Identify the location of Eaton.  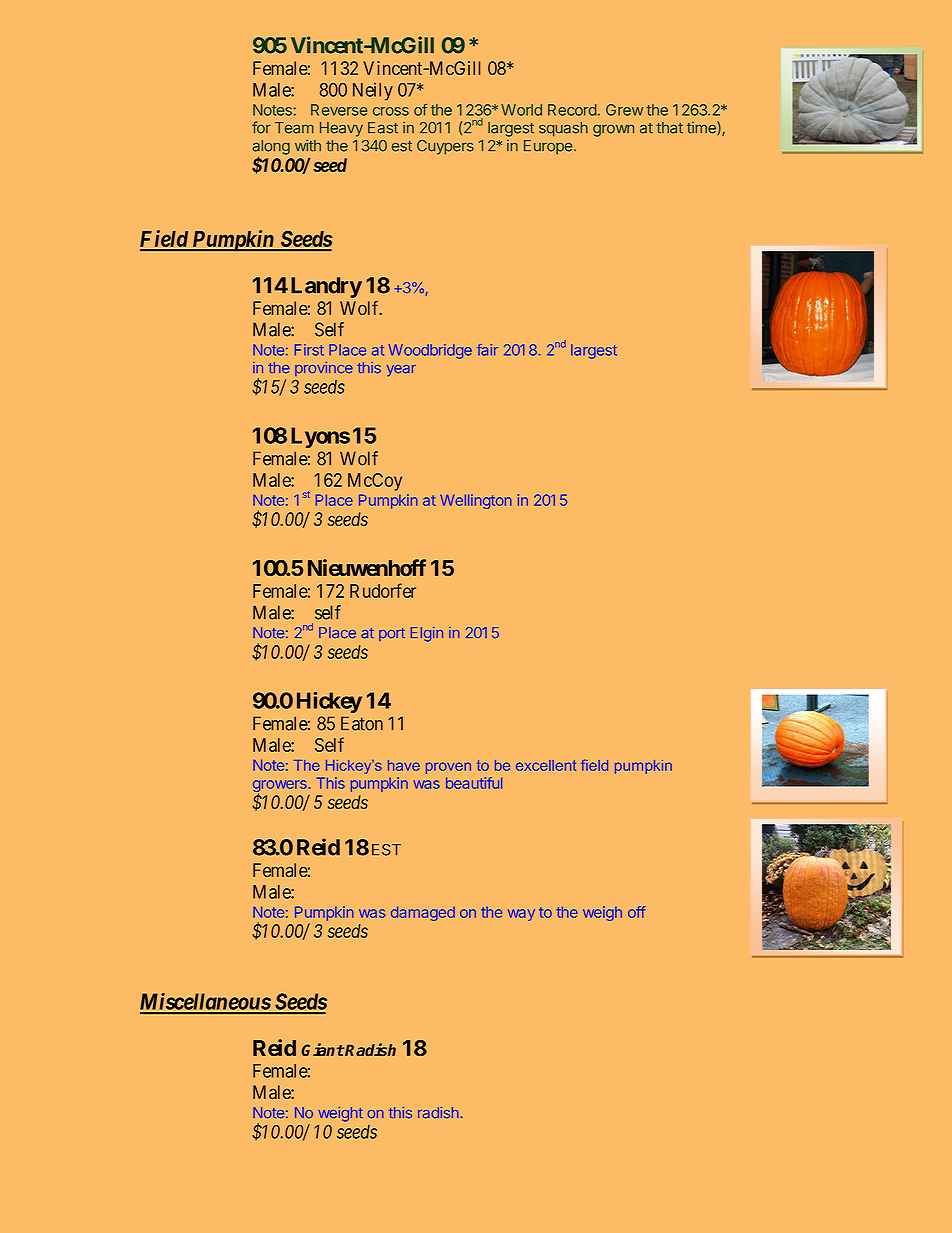
(362, 723).
